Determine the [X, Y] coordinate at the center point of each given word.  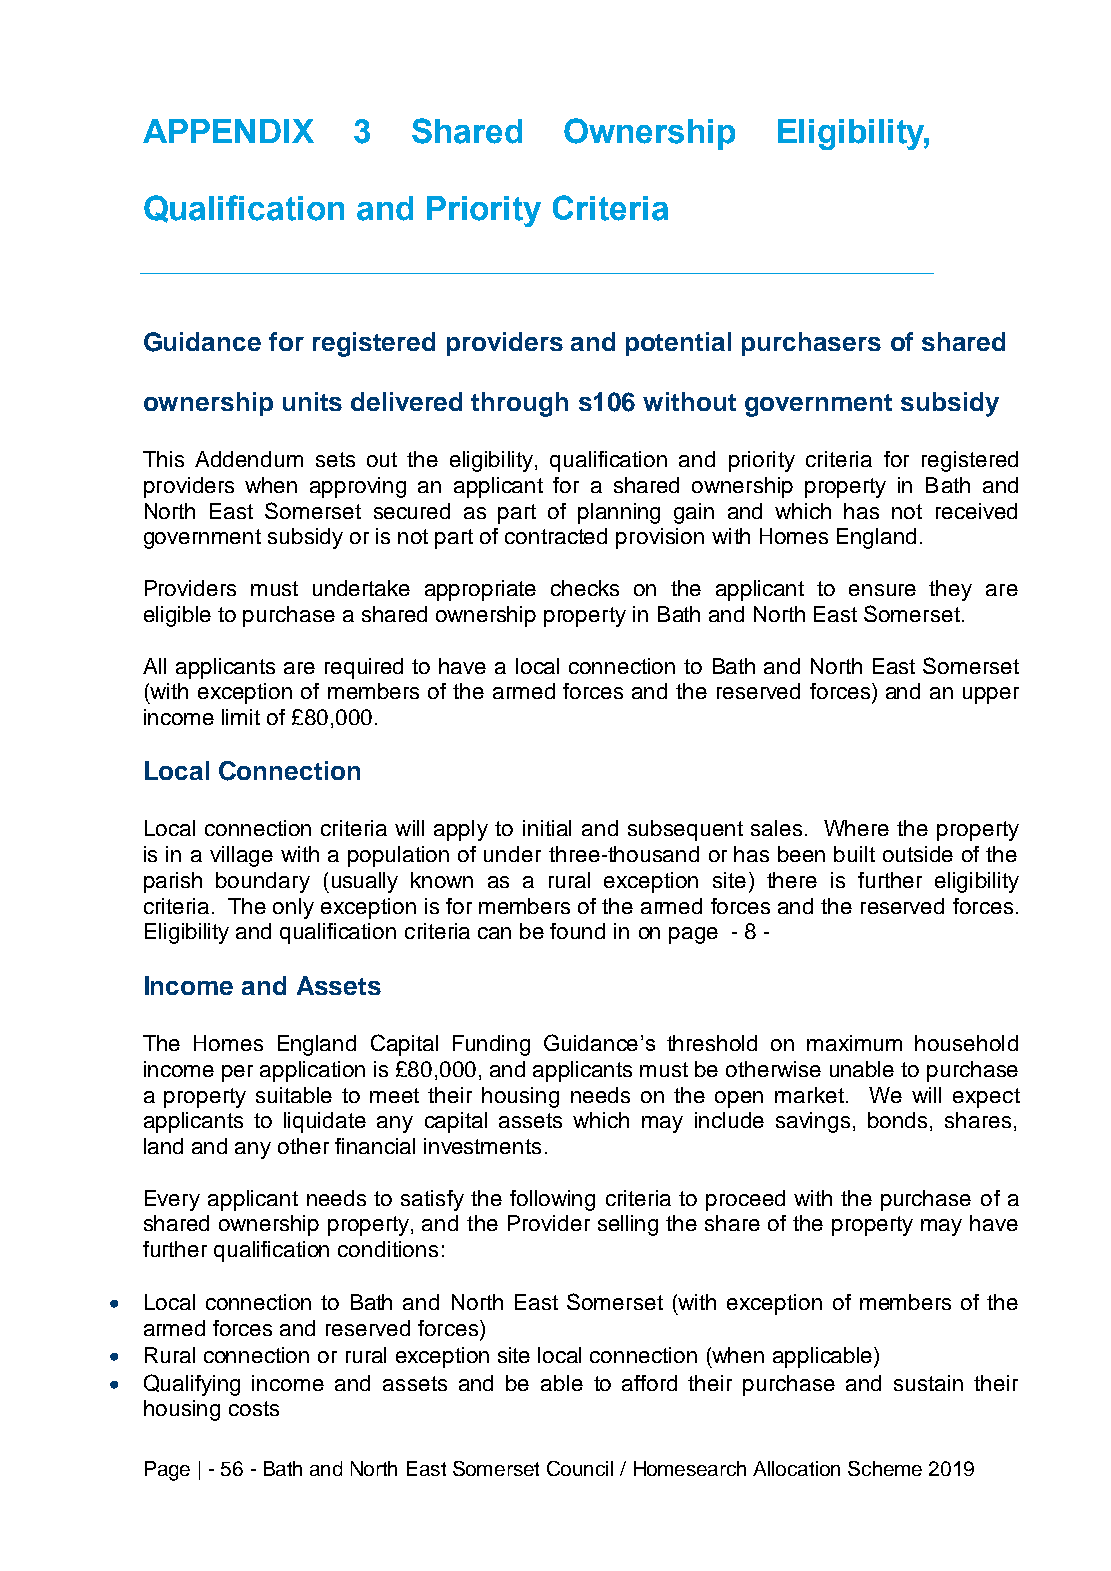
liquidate [325, 1122]
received [976, 511]
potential [678, 344]
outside [918, 854]
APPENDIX [228, 131]
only [293, 908]
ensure [882, 590]
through [519, 404]
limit [241, 717]
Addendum [249, 459]
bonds [897, 1120]
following [552, 1200]
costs [254, 1408]
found [577, 931]
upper [991, 695]
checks [585, 588]
